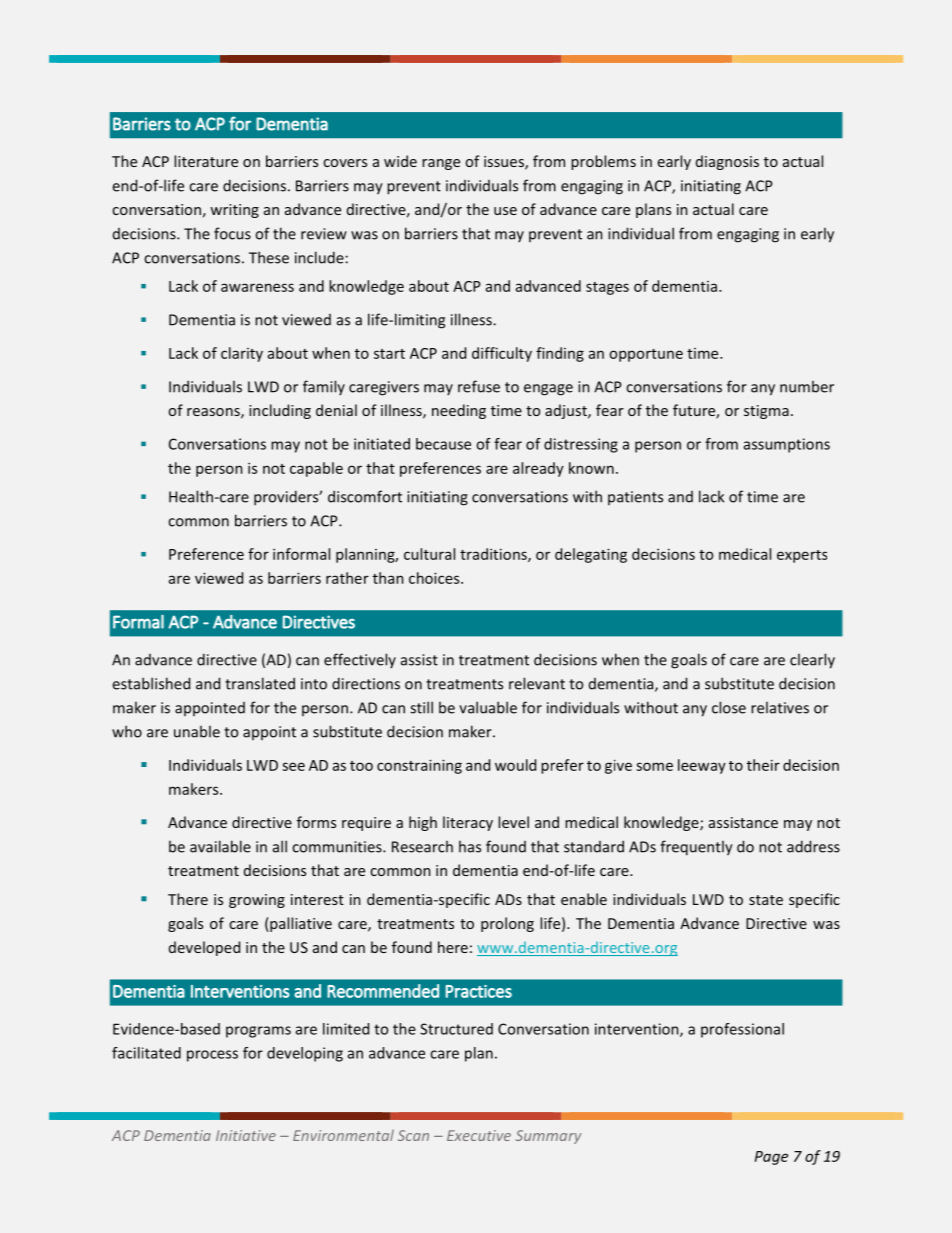 The image size is (952, 1233). What do you see at coordinates (246, 1135) in the page?
I see `Initiative` at bounding box center [246, 1135].
